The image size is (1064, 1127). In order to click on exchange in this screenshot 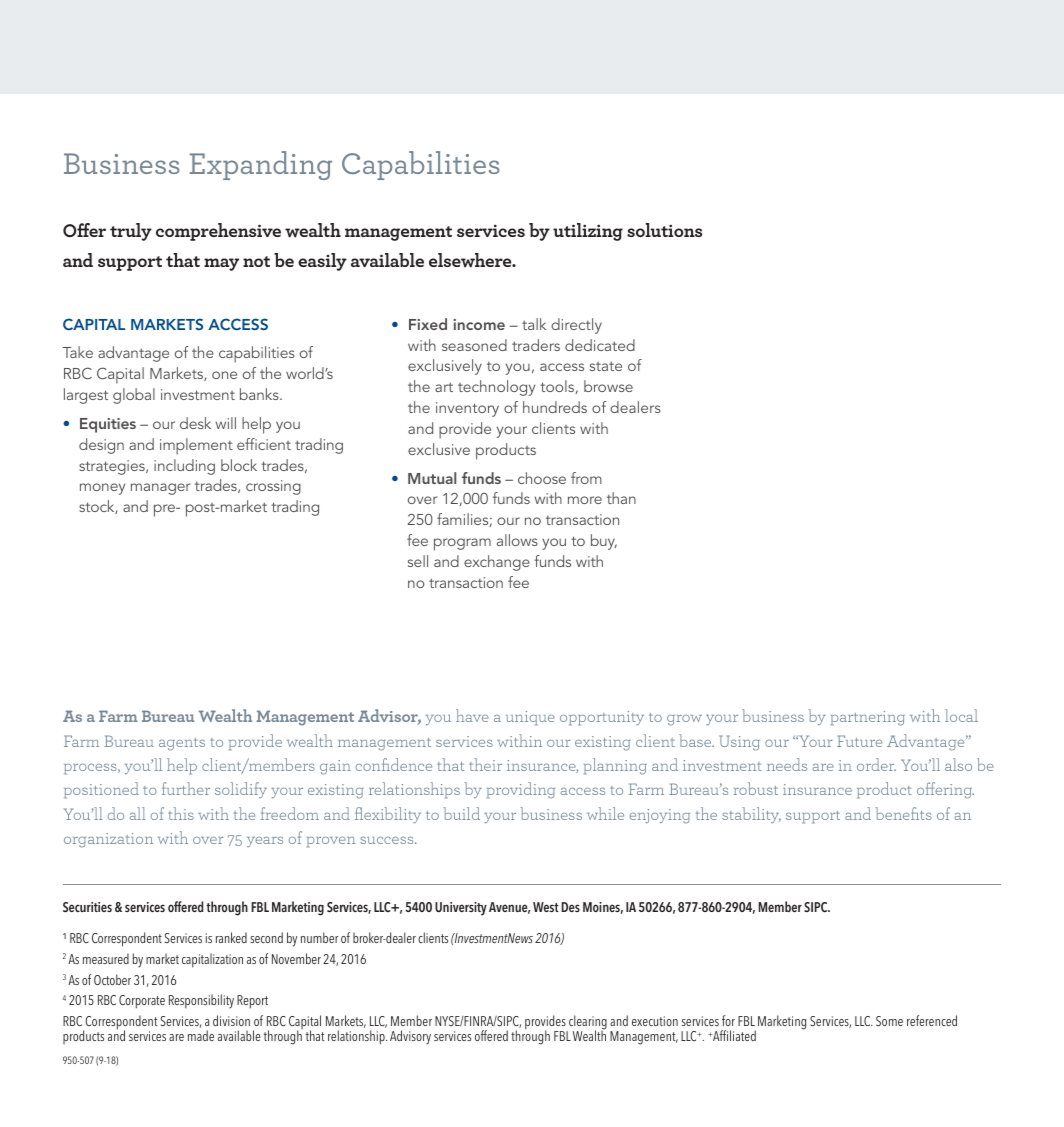, I will do `click(497, 563)`.
